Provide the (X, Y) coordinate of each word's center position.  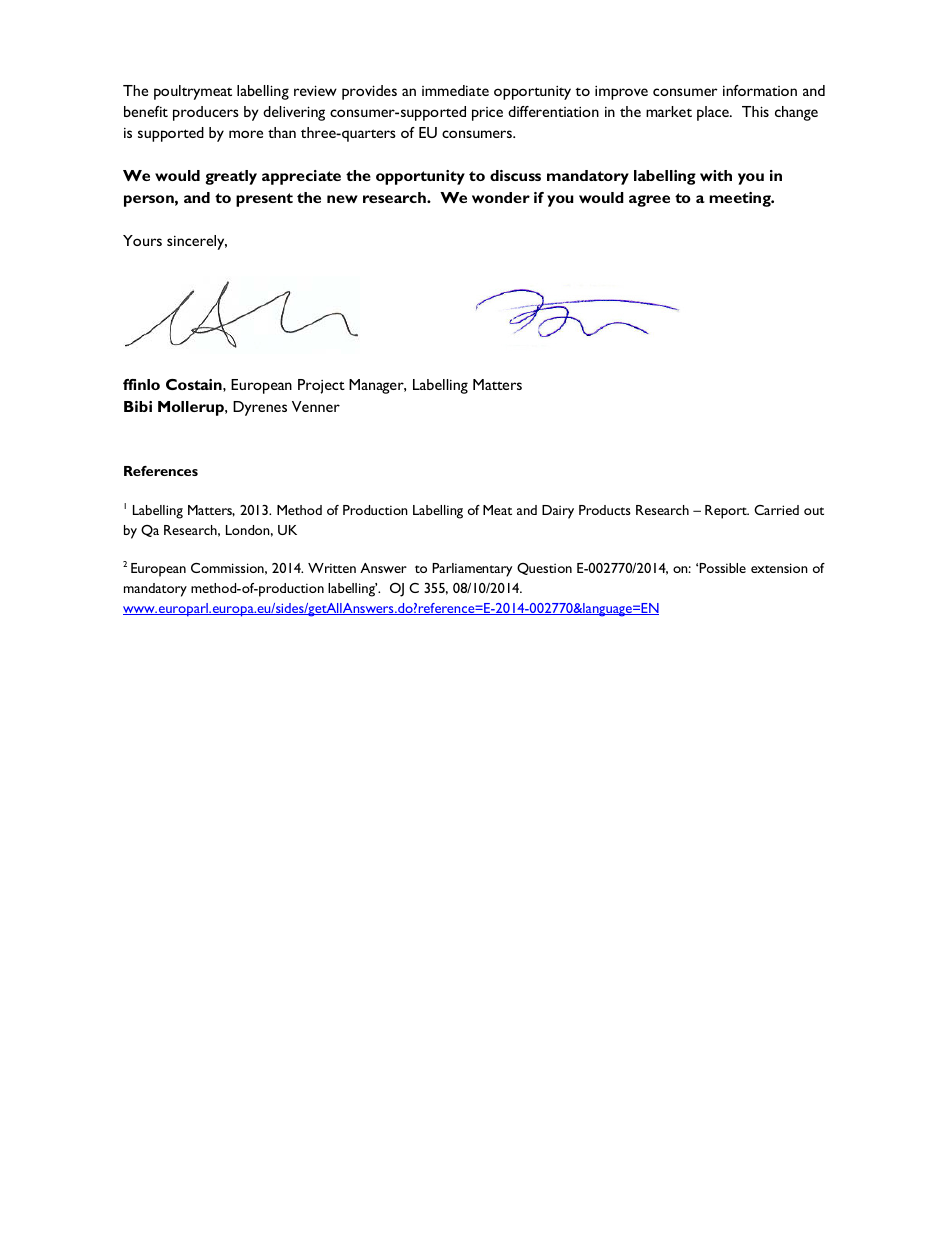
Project (321, 386)
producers (206, 113)
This (755, 111)
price (487, 114)
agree (649, 201)
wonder (501, 197)
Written (332, 568)
